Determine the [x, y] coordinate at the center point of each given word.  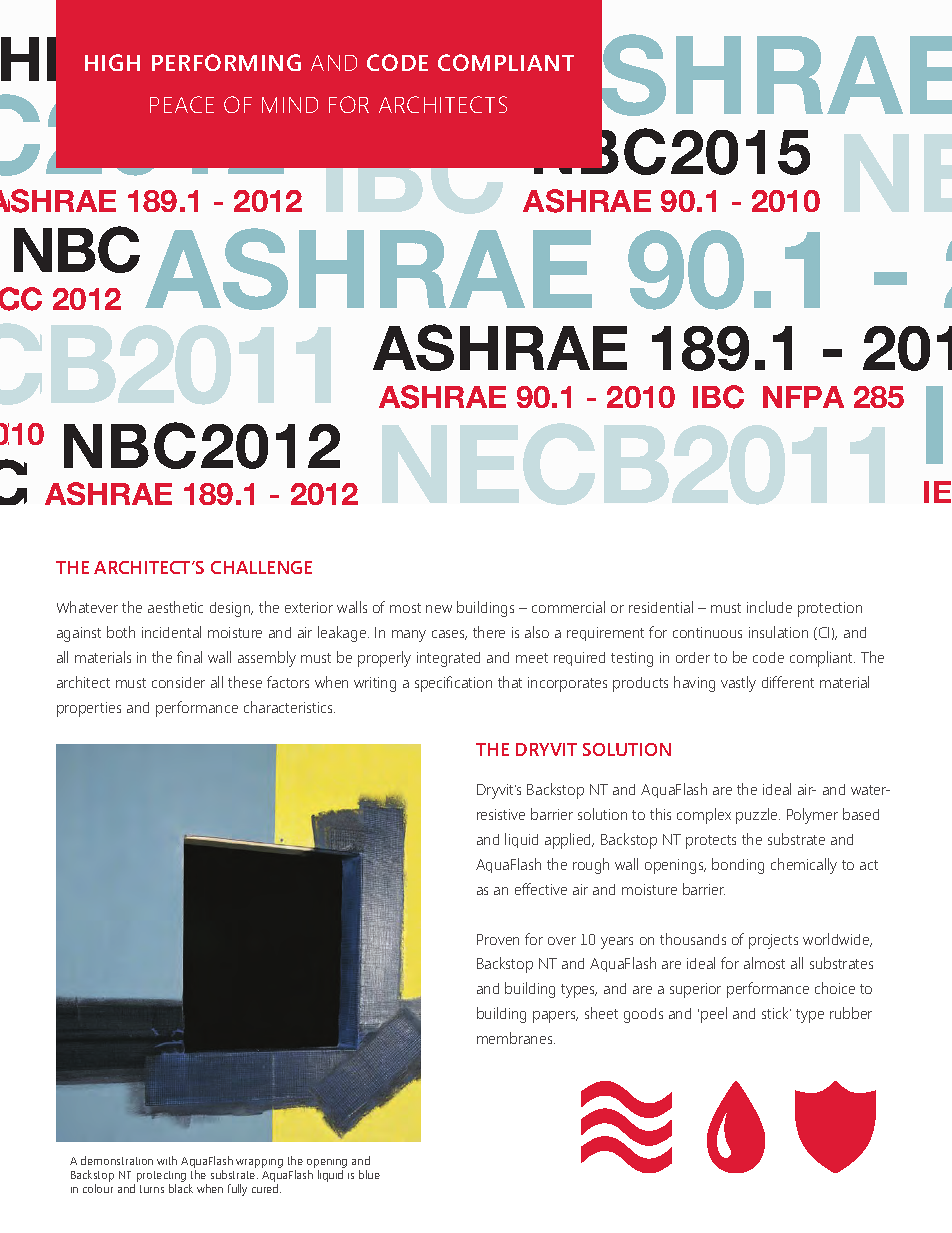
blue [369, 1174]
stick [776, 1013]
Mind [290, 105]
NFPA [803, 397]
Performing [226, 62]
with [167, 1160]
